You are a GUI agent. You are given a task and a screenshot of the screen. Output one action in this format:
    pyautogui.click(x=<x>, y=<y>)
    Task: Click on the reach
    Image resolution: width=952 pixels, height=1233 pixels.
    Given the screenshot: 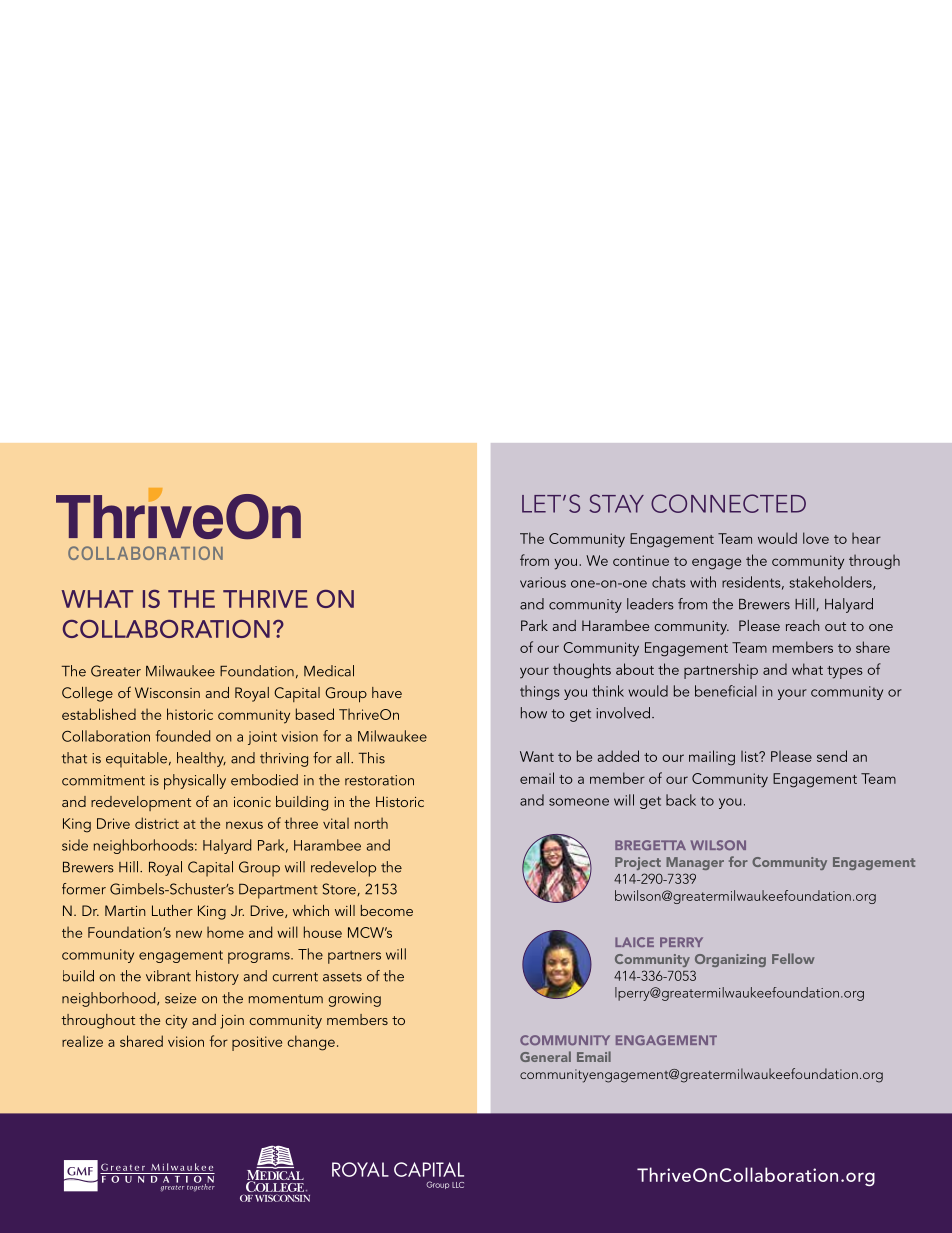 What is the action you would take?
    pyautogui.click(x=803, y=625)
